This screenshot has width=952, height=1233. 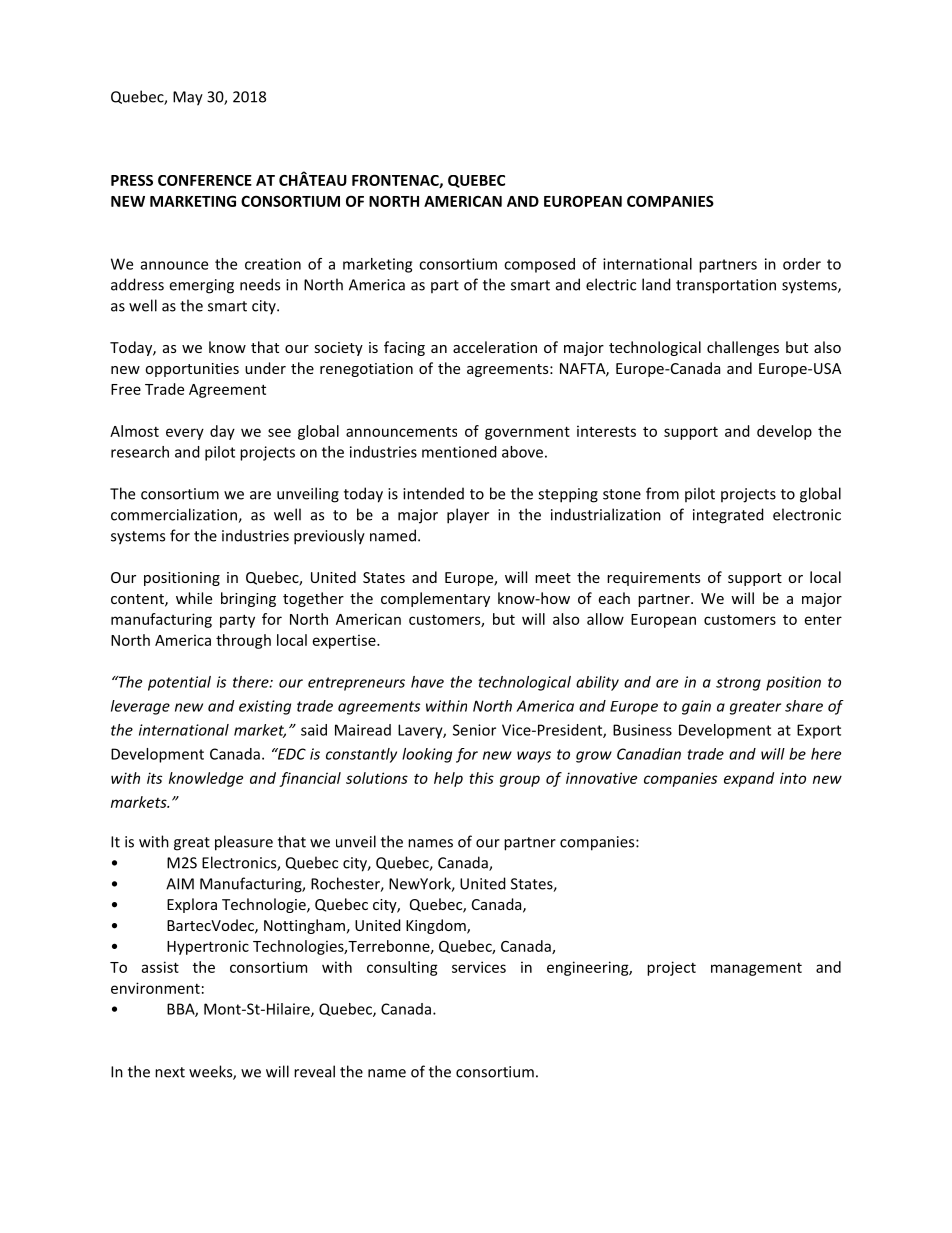 What do you see at coordinates (170, 1072) in the screenshot?
I see `next` at bounding box center [170, 1072].
